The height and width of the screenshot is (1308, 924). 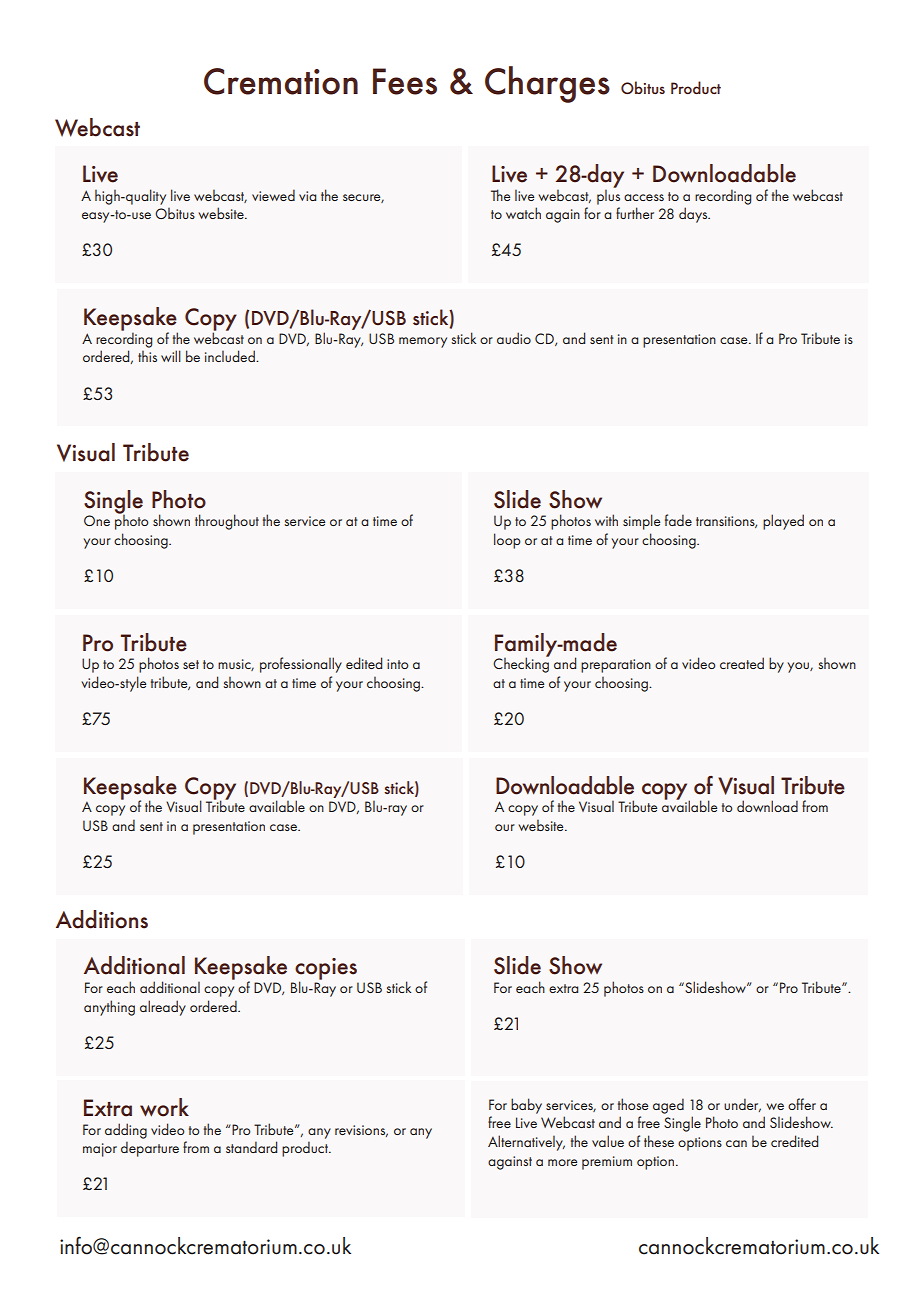 What do you see at coordinates (191, 664) in the screenshot?
I see `set` at bounding box center [191, 664].
